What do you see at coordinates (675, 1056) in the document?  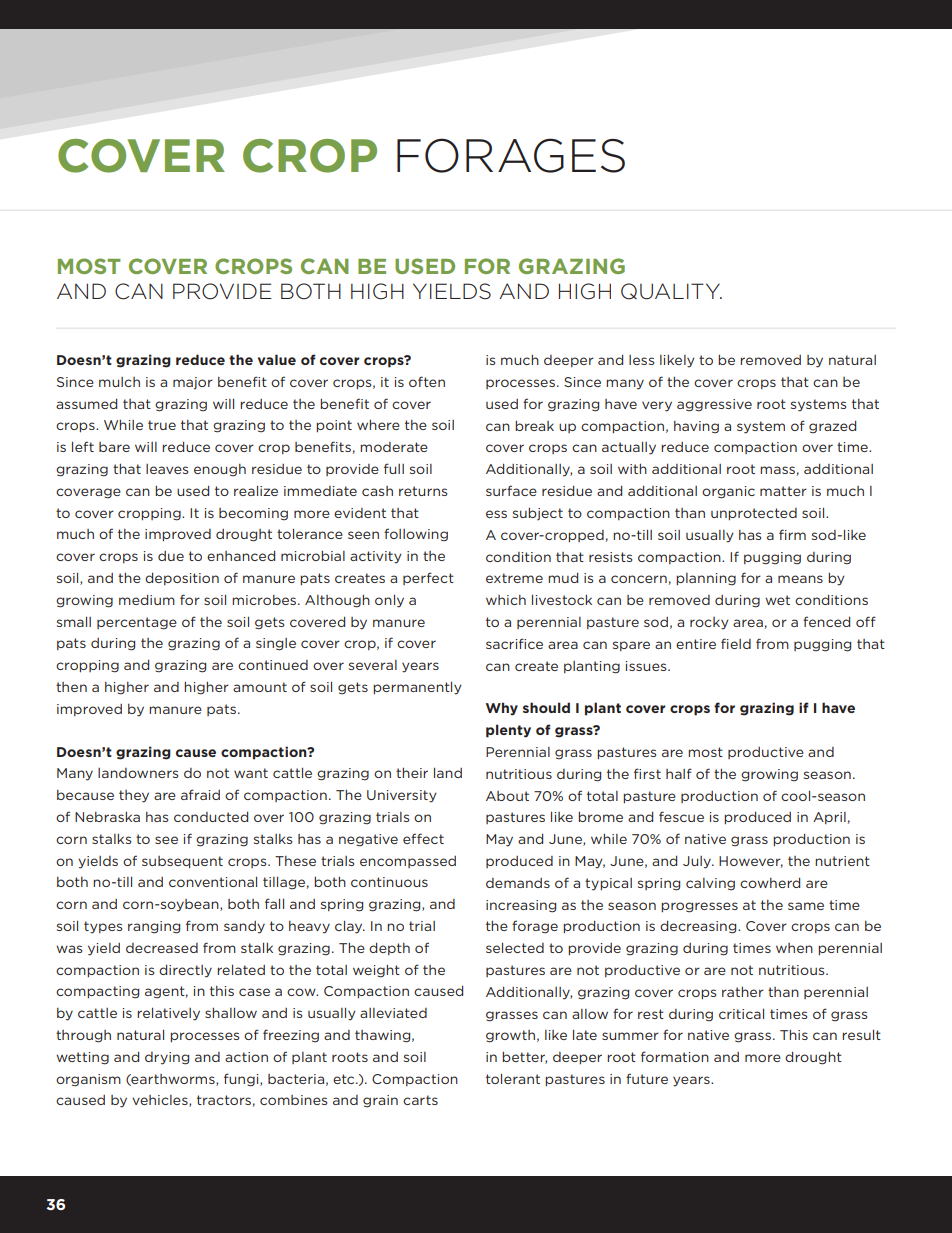 I see `formation` at bounding box center [675, 1056].
